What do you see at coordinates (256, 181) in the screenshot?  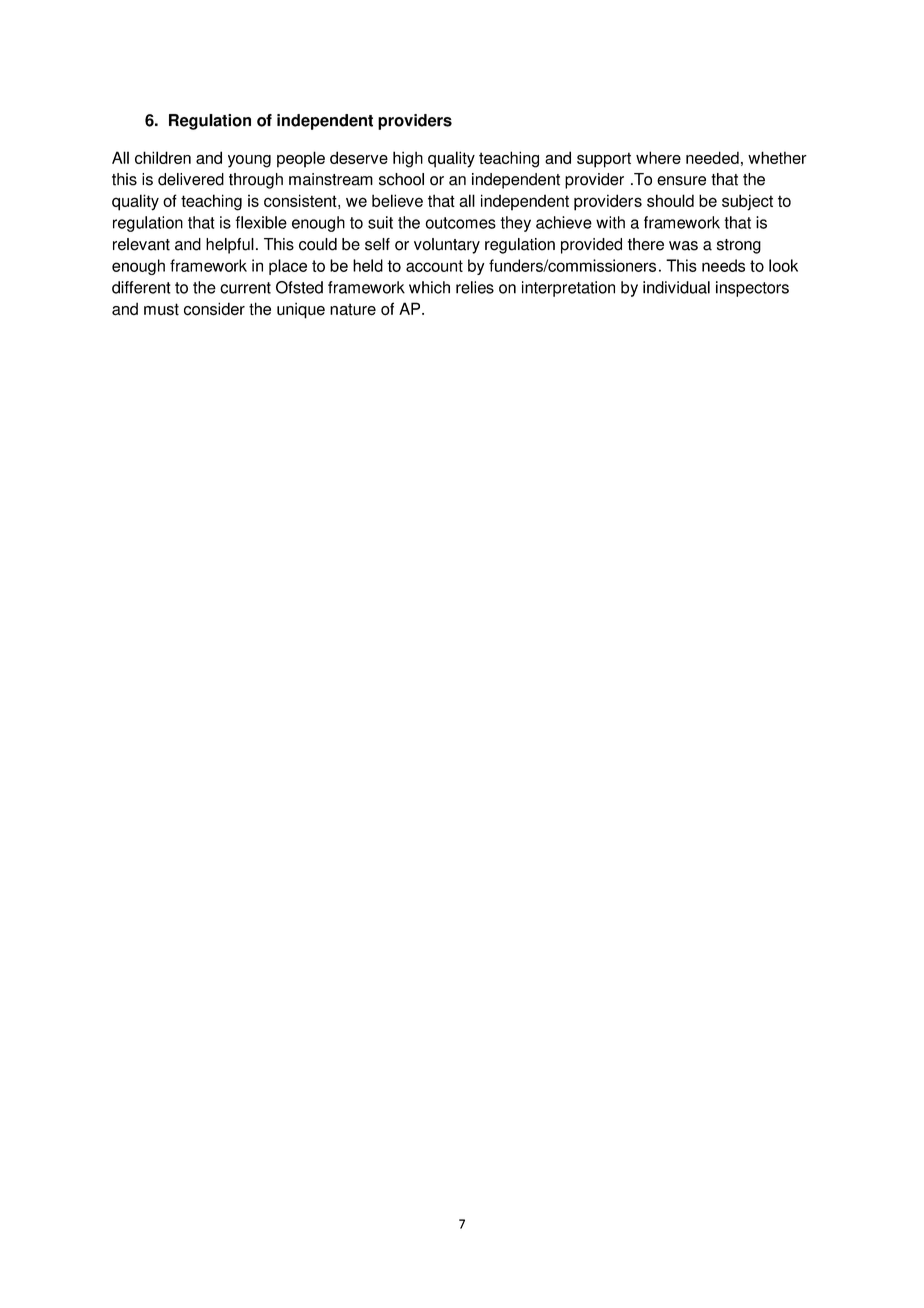 I see `through` at bounding box center [256, 181].
